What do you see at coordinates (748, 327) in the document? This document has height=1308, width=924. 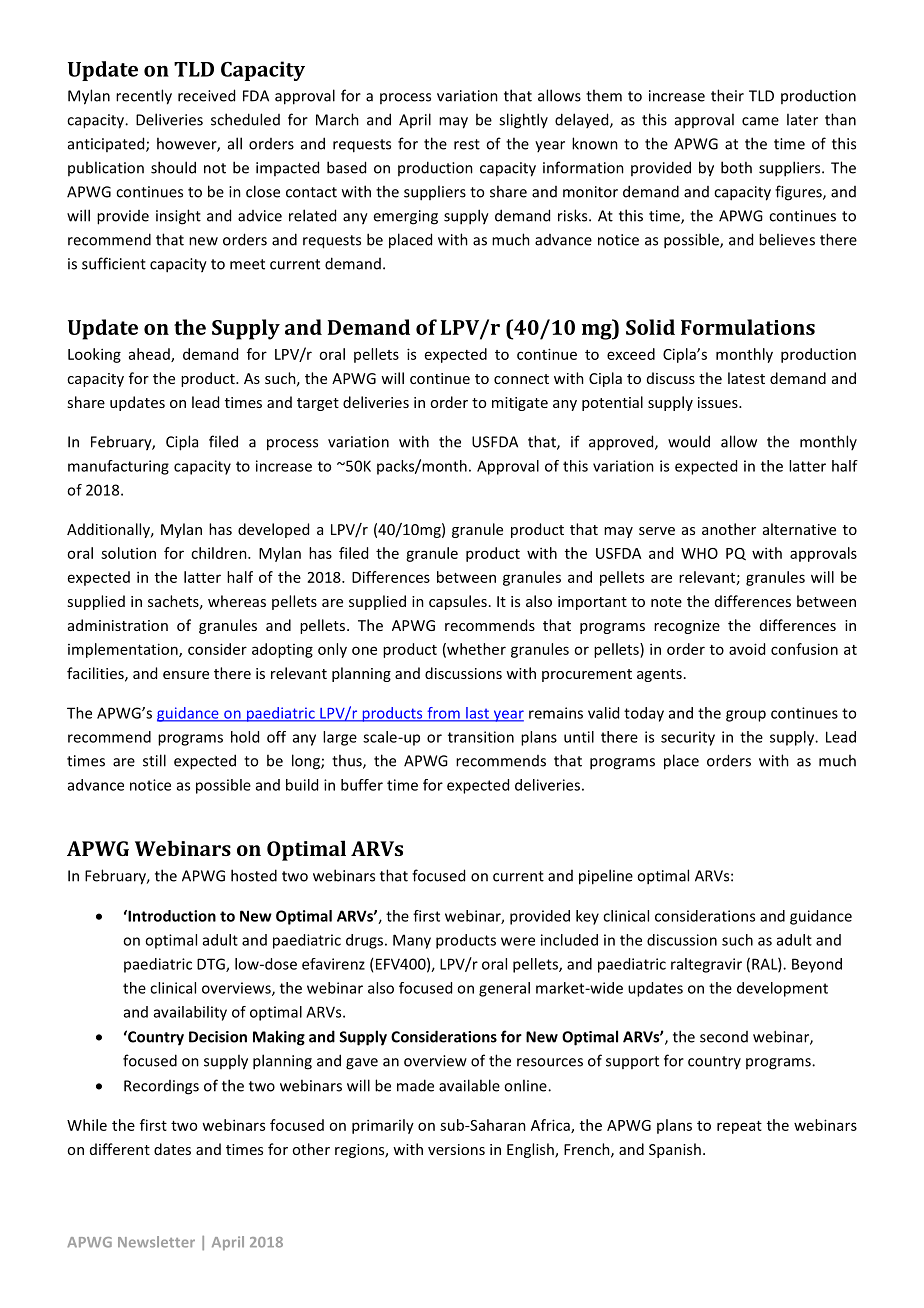 I see `Formulations` at bounding box center [748, 327].
